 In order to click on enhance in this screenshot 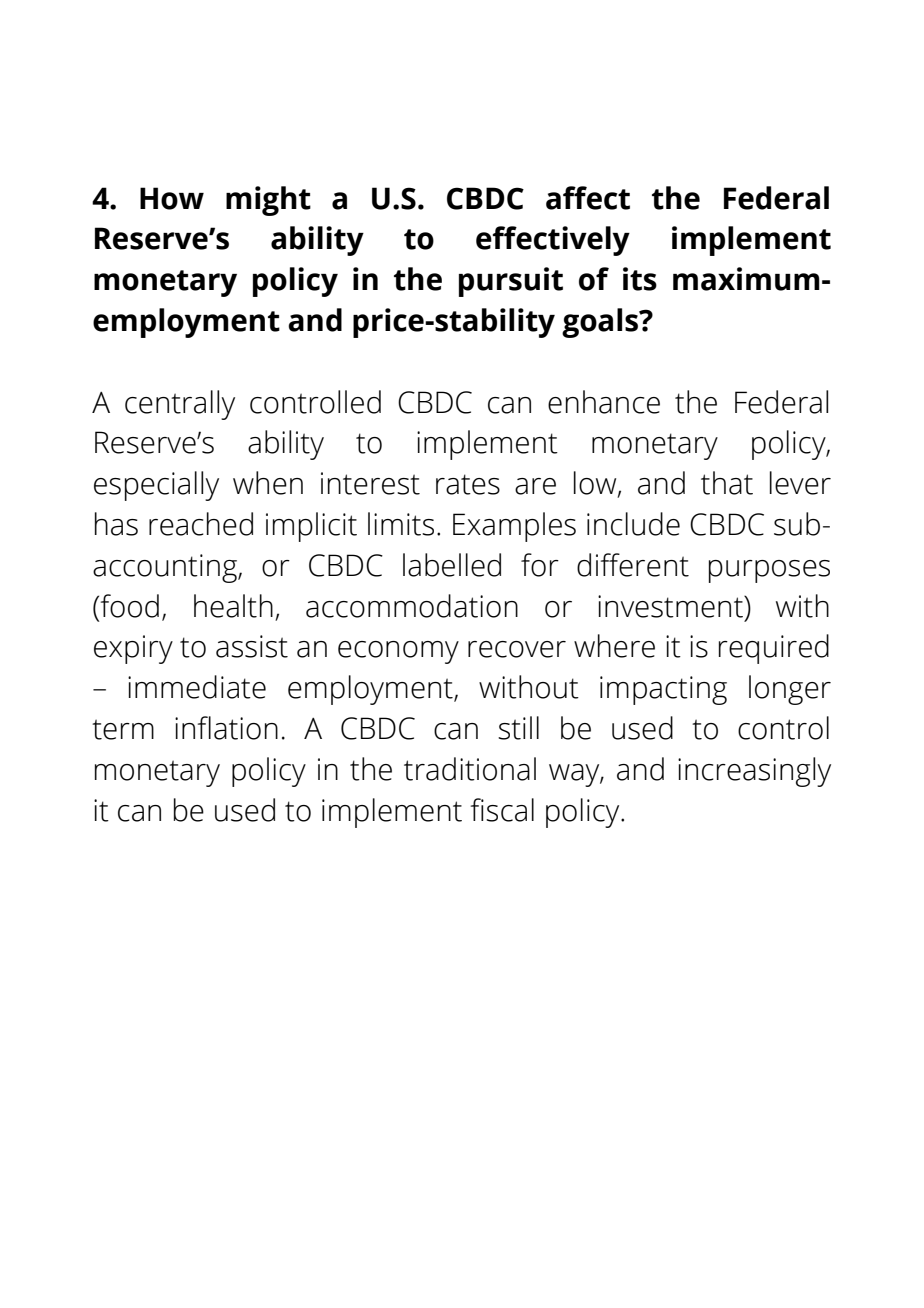, I will do `click(604, 402)`.
